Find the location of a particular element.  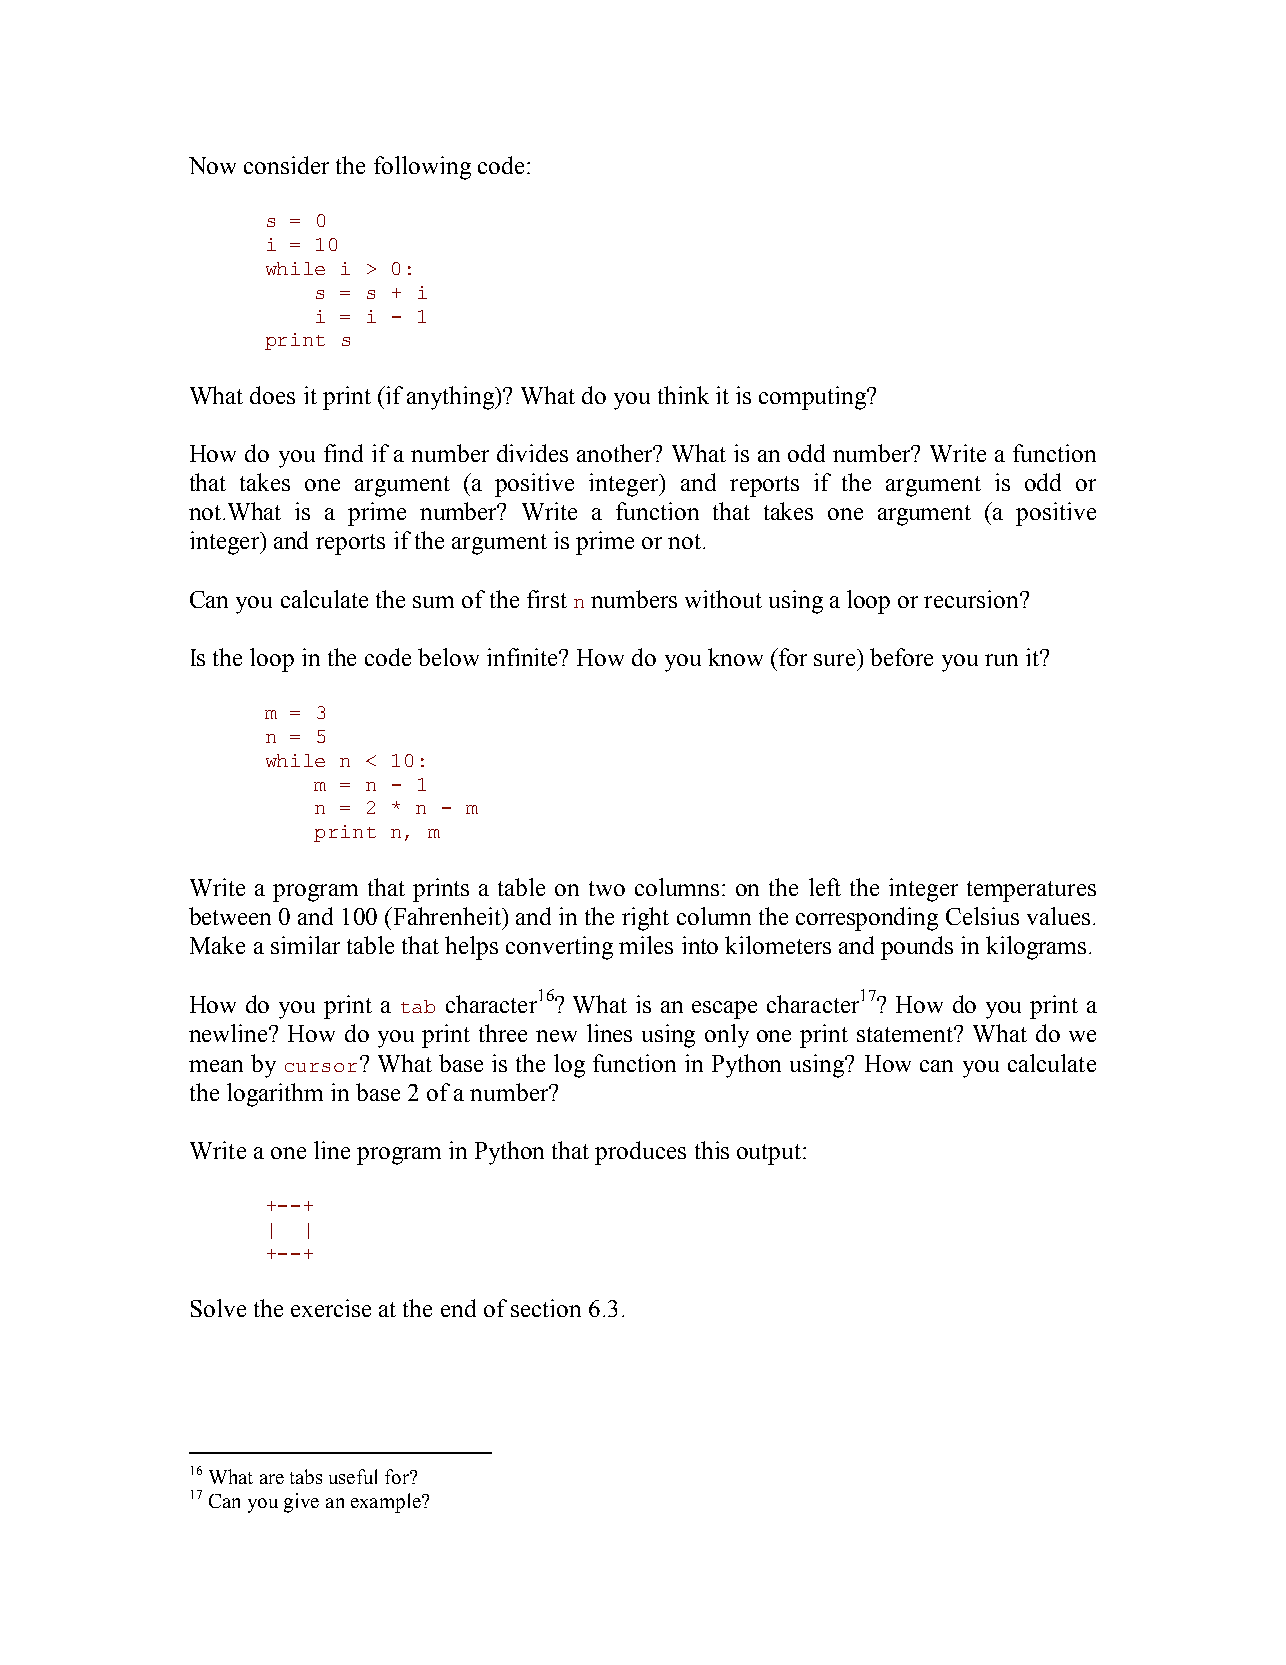

output is located at coordinates (770, 1154).
